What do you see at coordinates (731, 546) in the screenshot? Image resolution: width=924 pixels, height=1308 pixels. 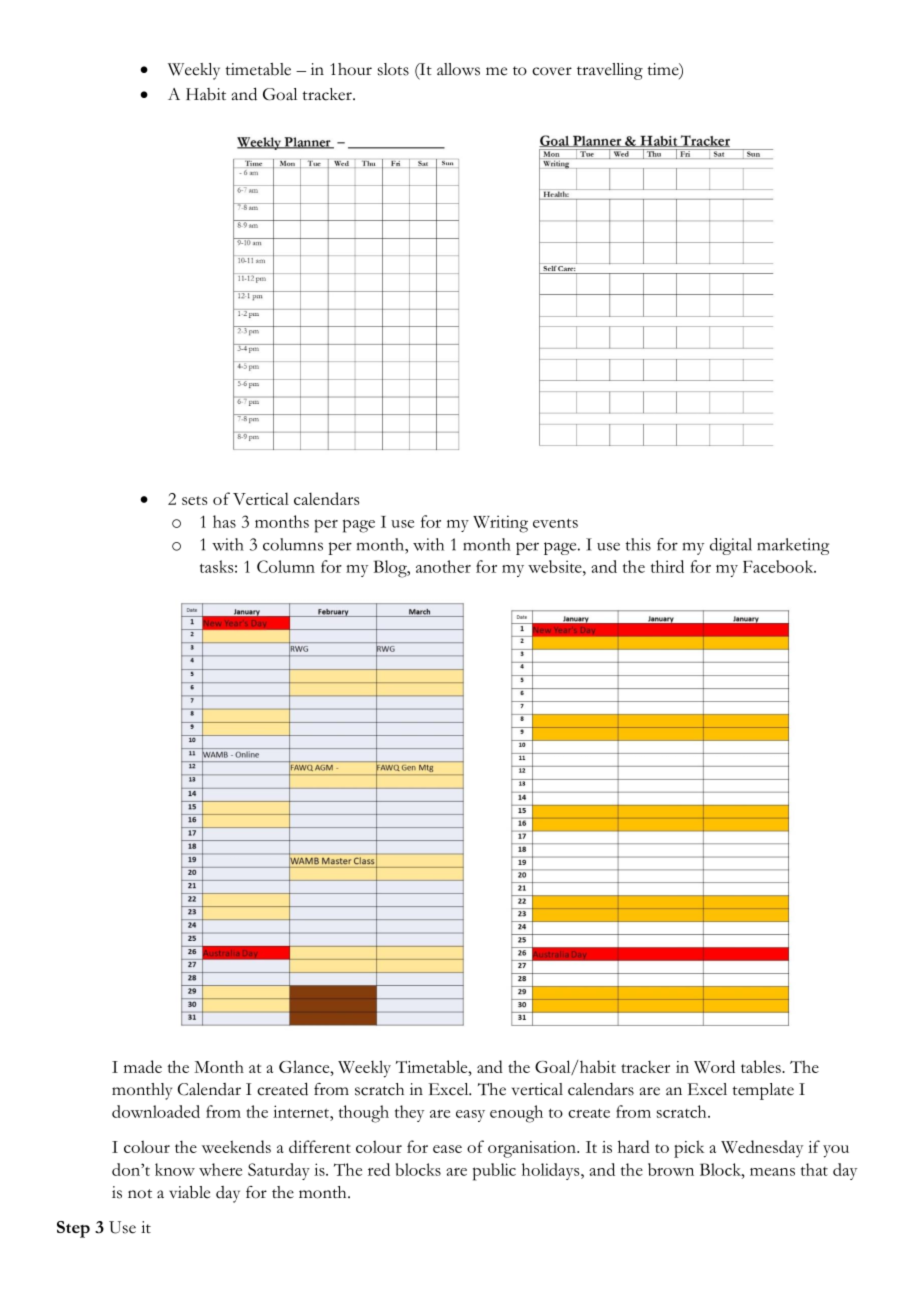 I see `digital` at bounding box center [731, 546].
